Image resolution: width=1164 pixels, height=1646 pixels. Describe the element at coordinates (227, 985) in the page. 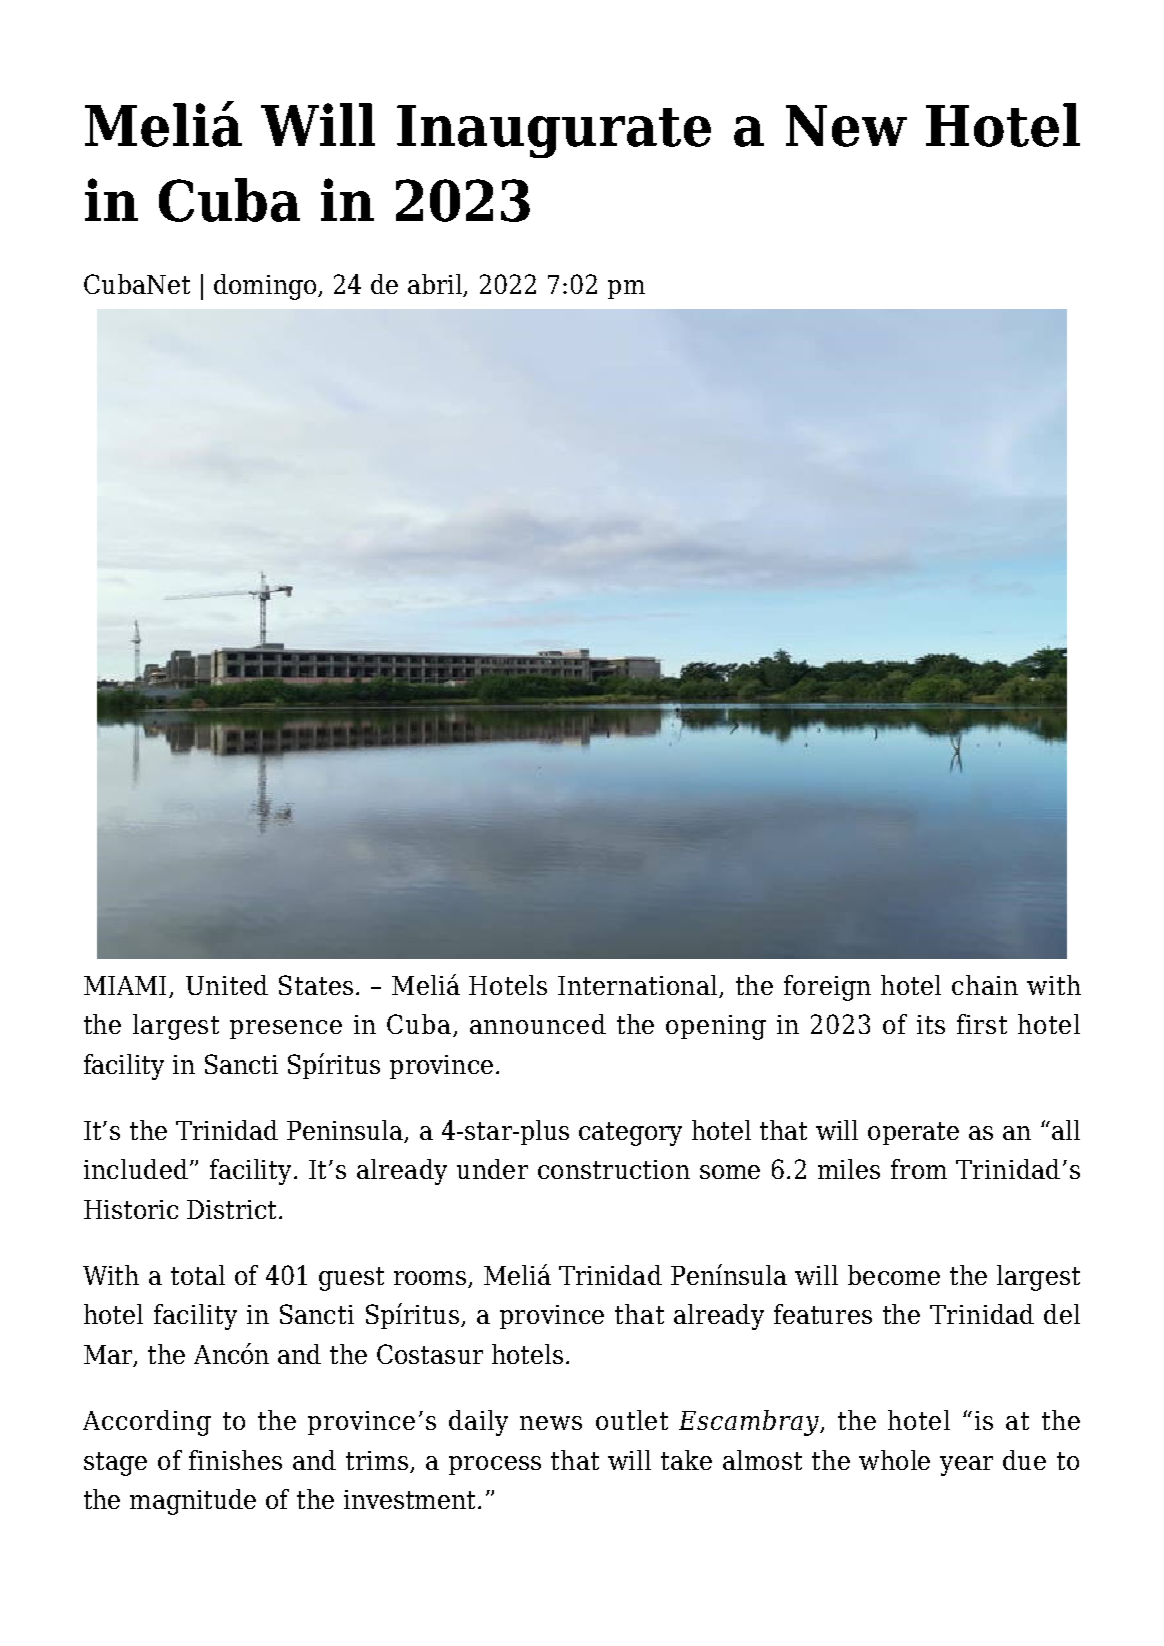

I see `United` at that location.
